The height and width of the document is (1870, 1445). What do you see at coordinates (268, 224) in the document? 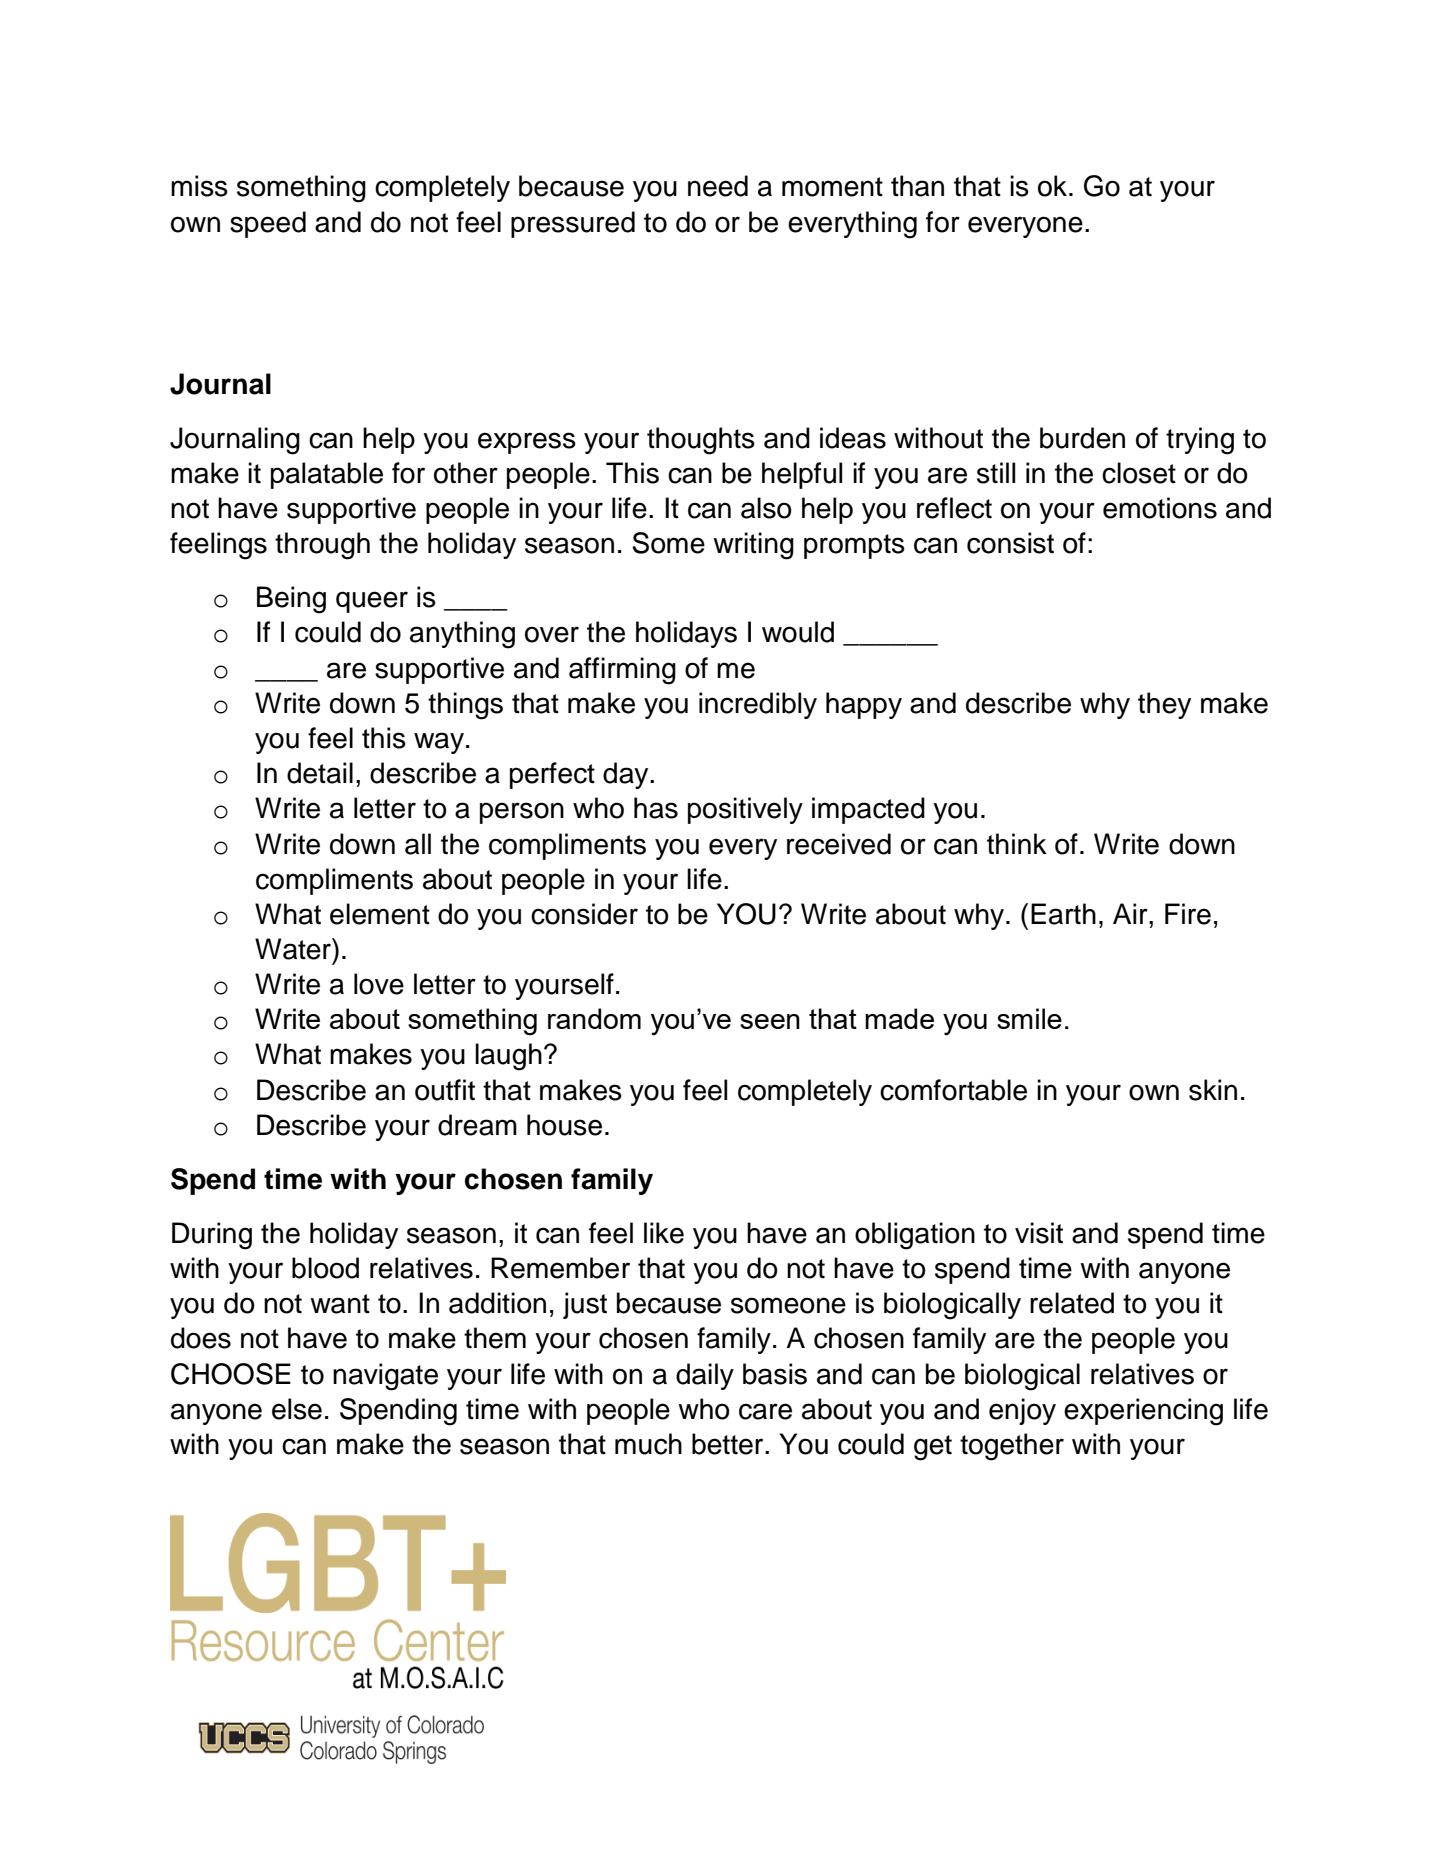
I see `speed` at bounding box center [268, 224].
